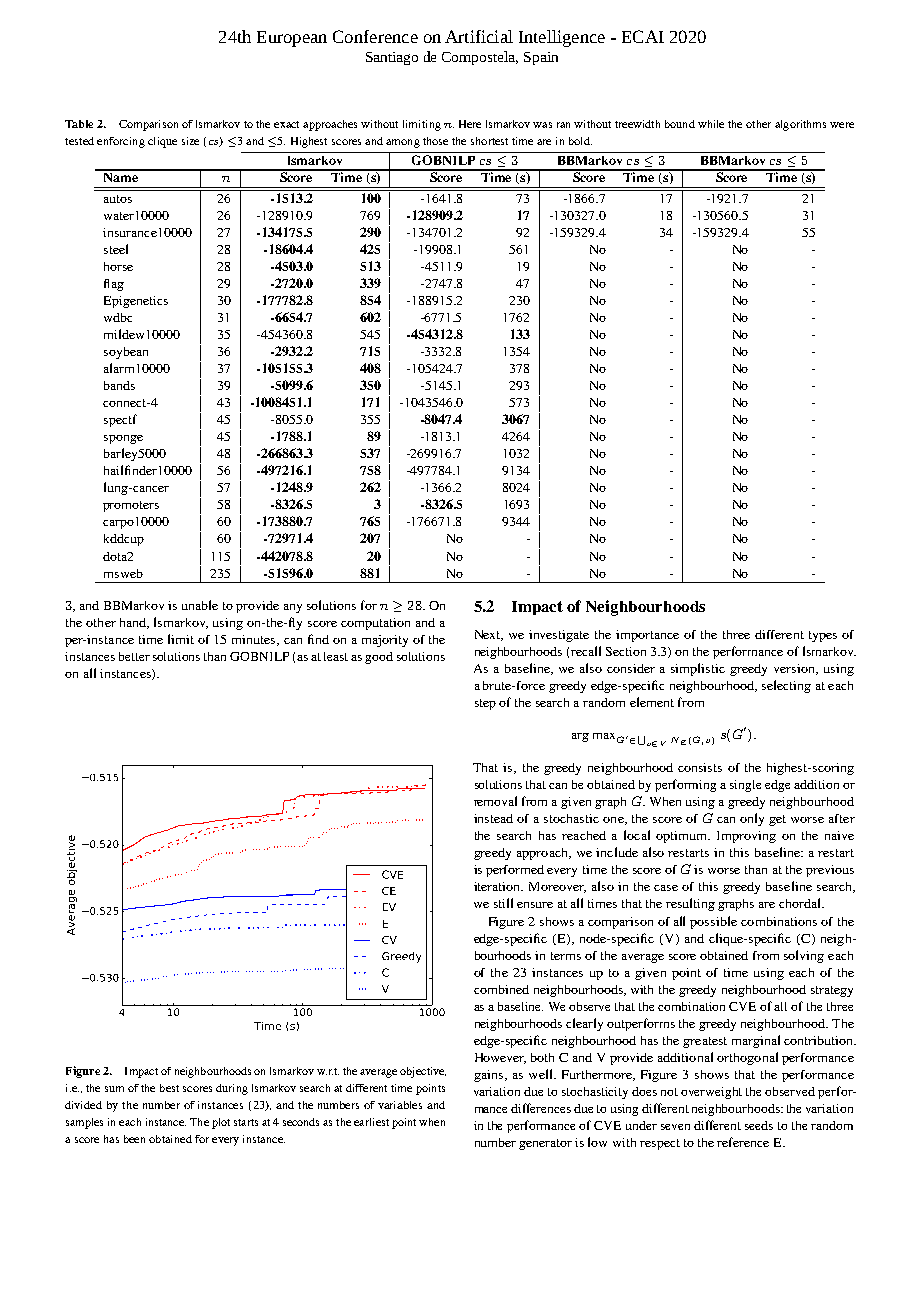 The image size is (924, 1308). I want to click on bands, so click(119, 385).
